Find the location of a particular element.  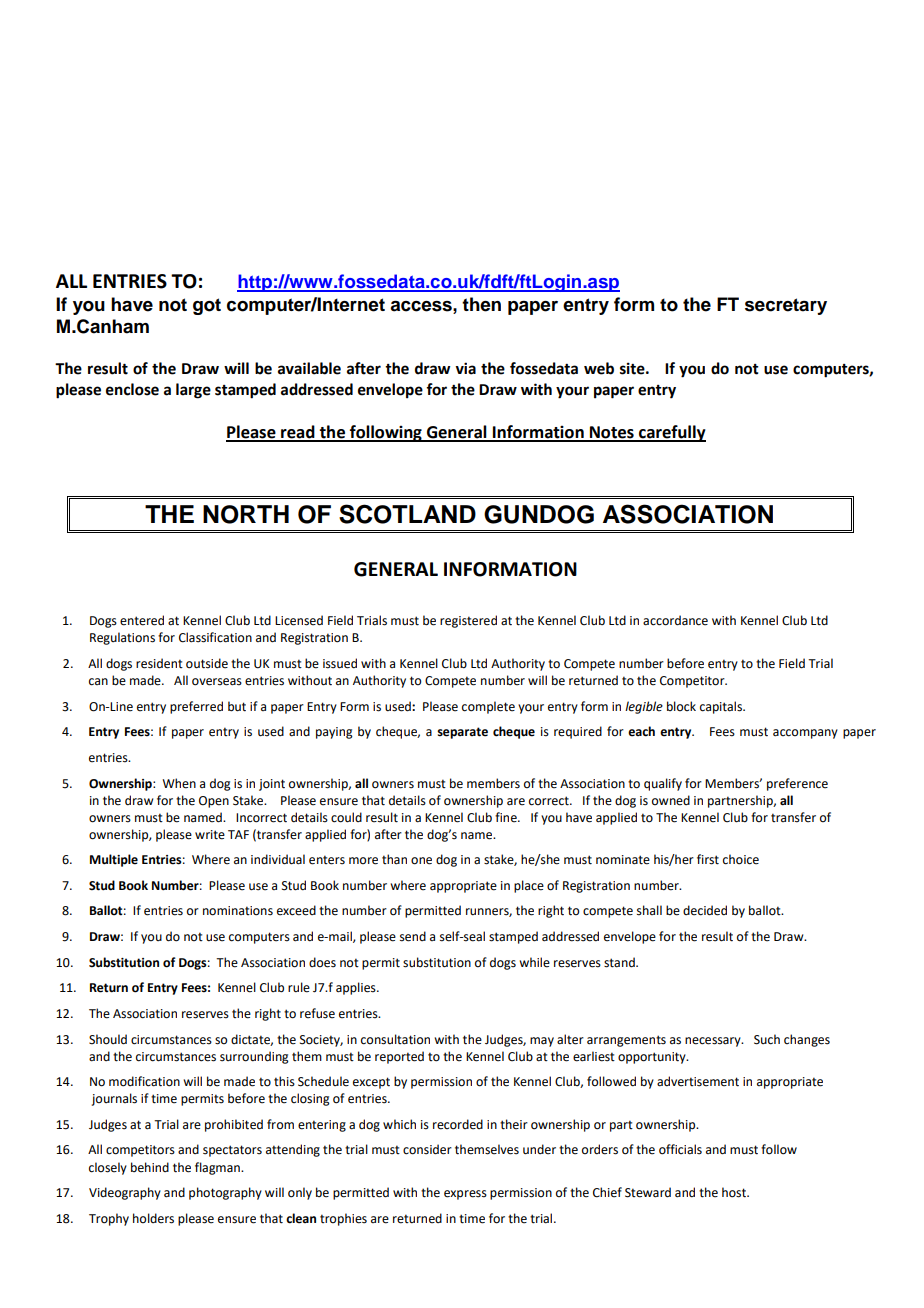

complete is located at coordinates (488, 707).
